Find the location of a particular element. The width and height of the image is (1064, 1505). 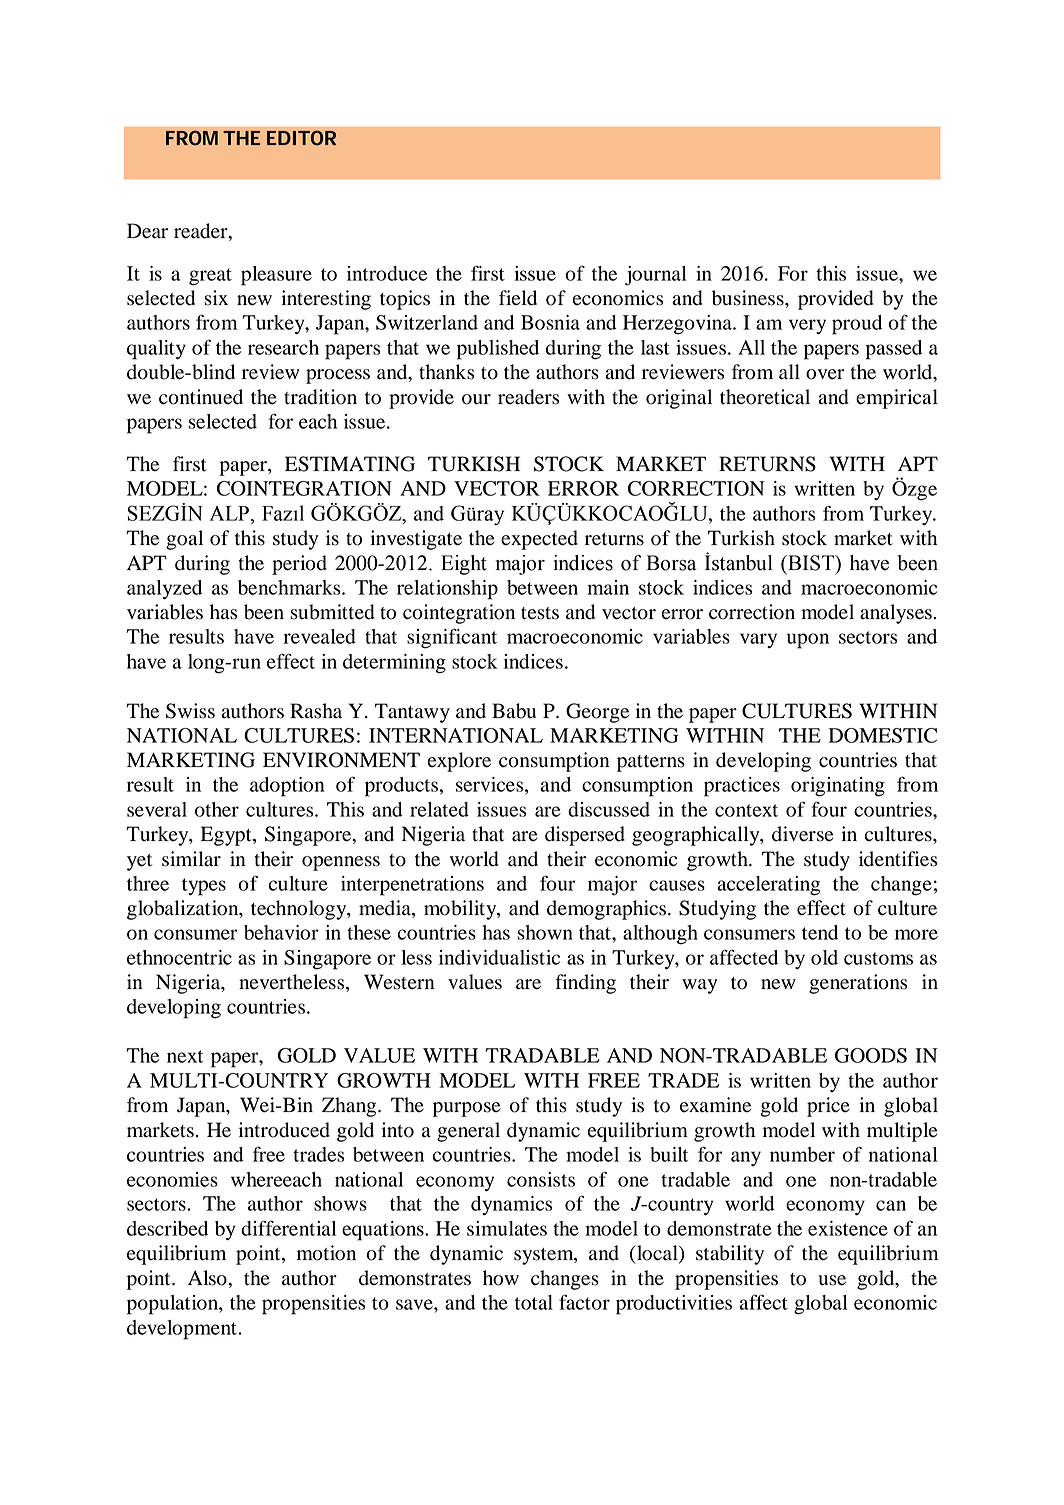

generations is located at coordinates (858, 984).
